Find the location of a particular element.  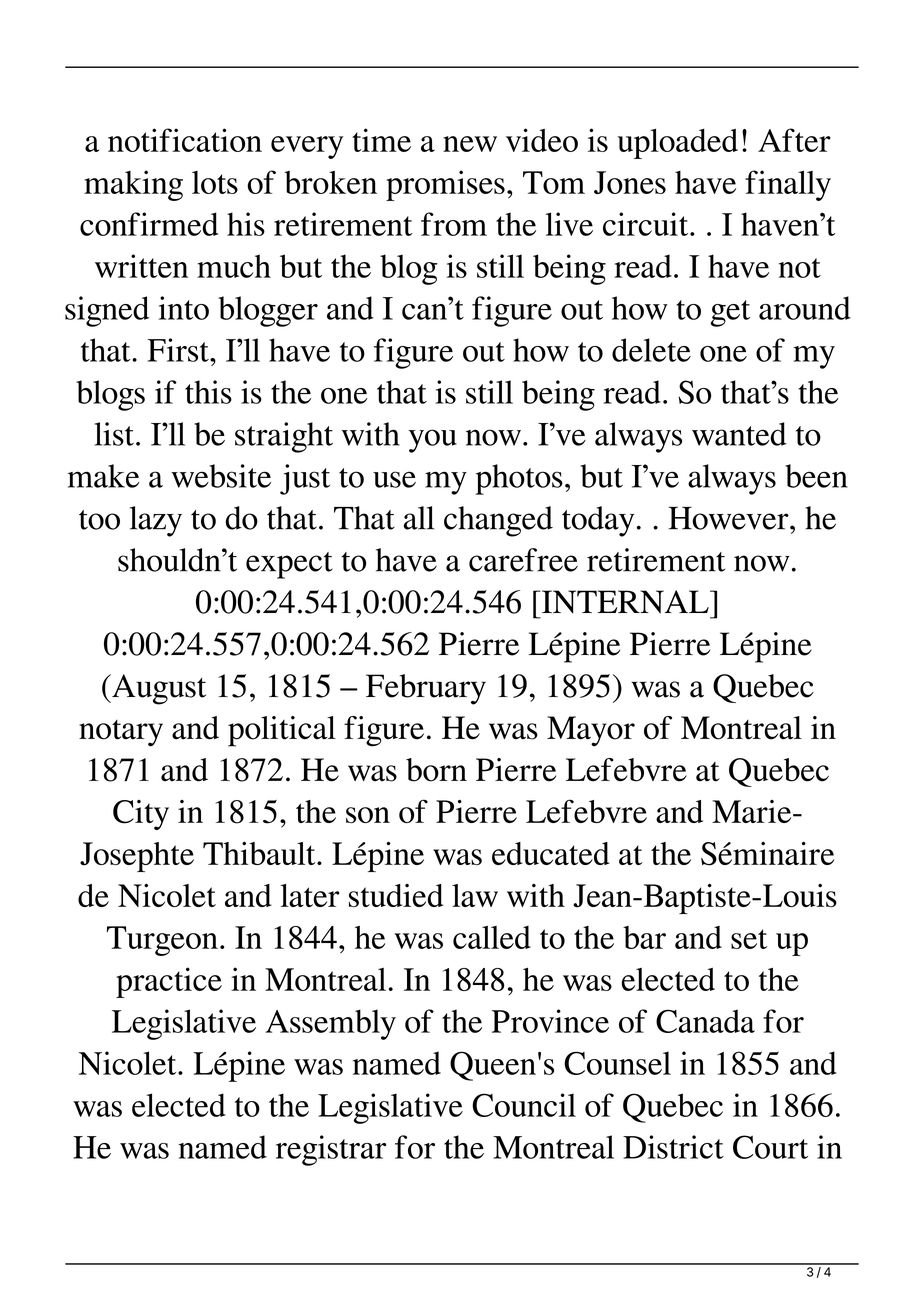

finally is located at coordinates (788, 185).
